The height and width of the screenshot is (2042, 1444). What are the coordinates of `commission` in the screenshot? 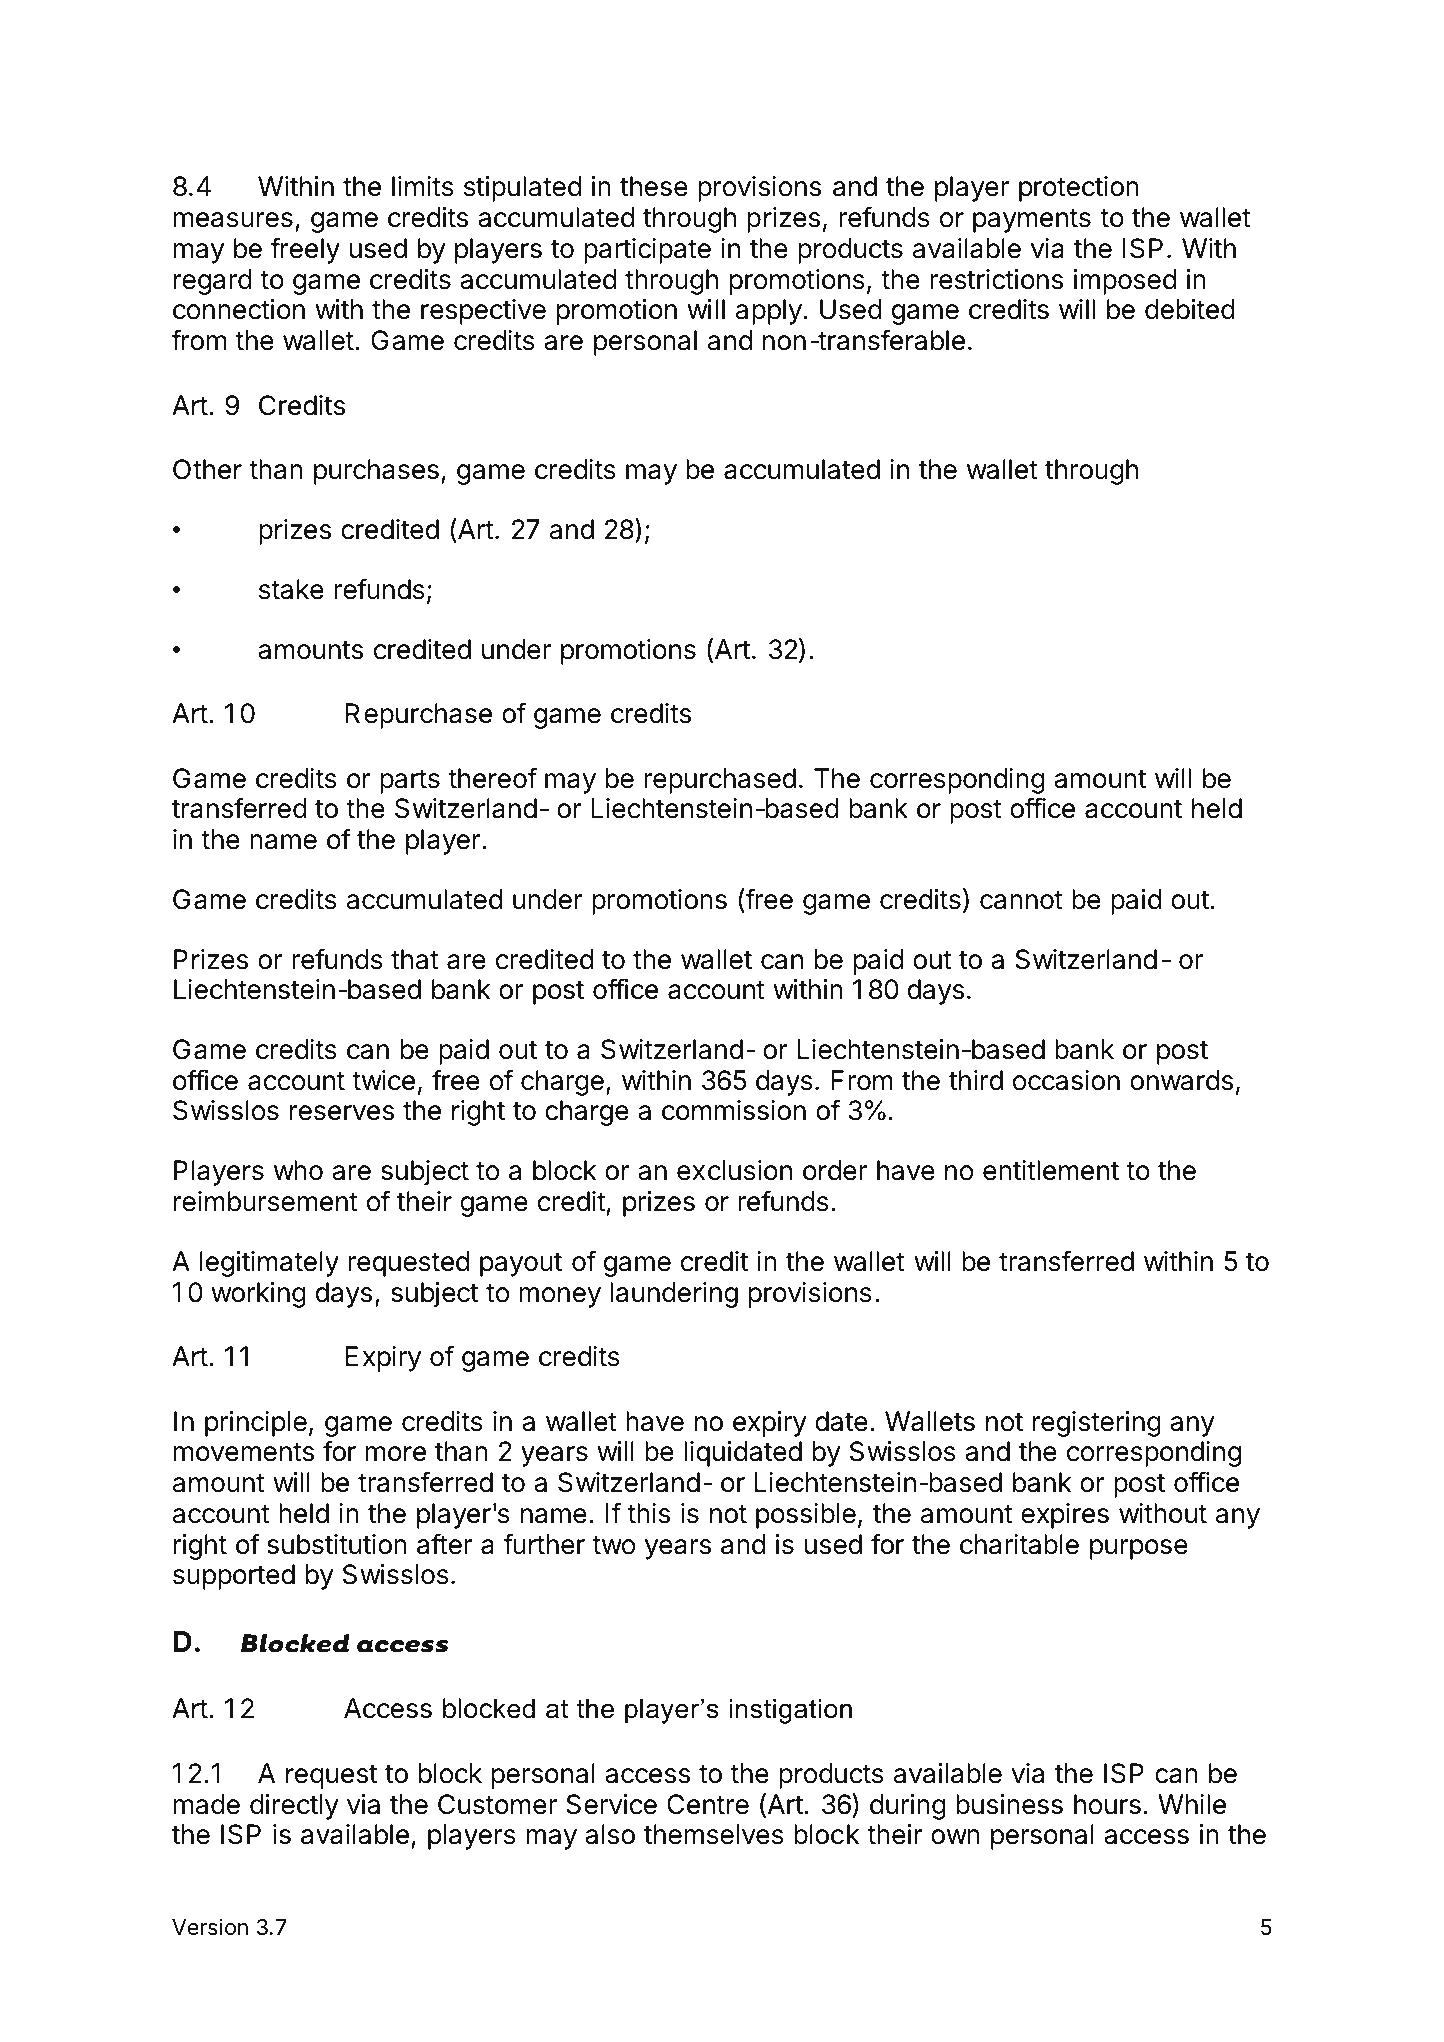 It's located at (734, 1110).
